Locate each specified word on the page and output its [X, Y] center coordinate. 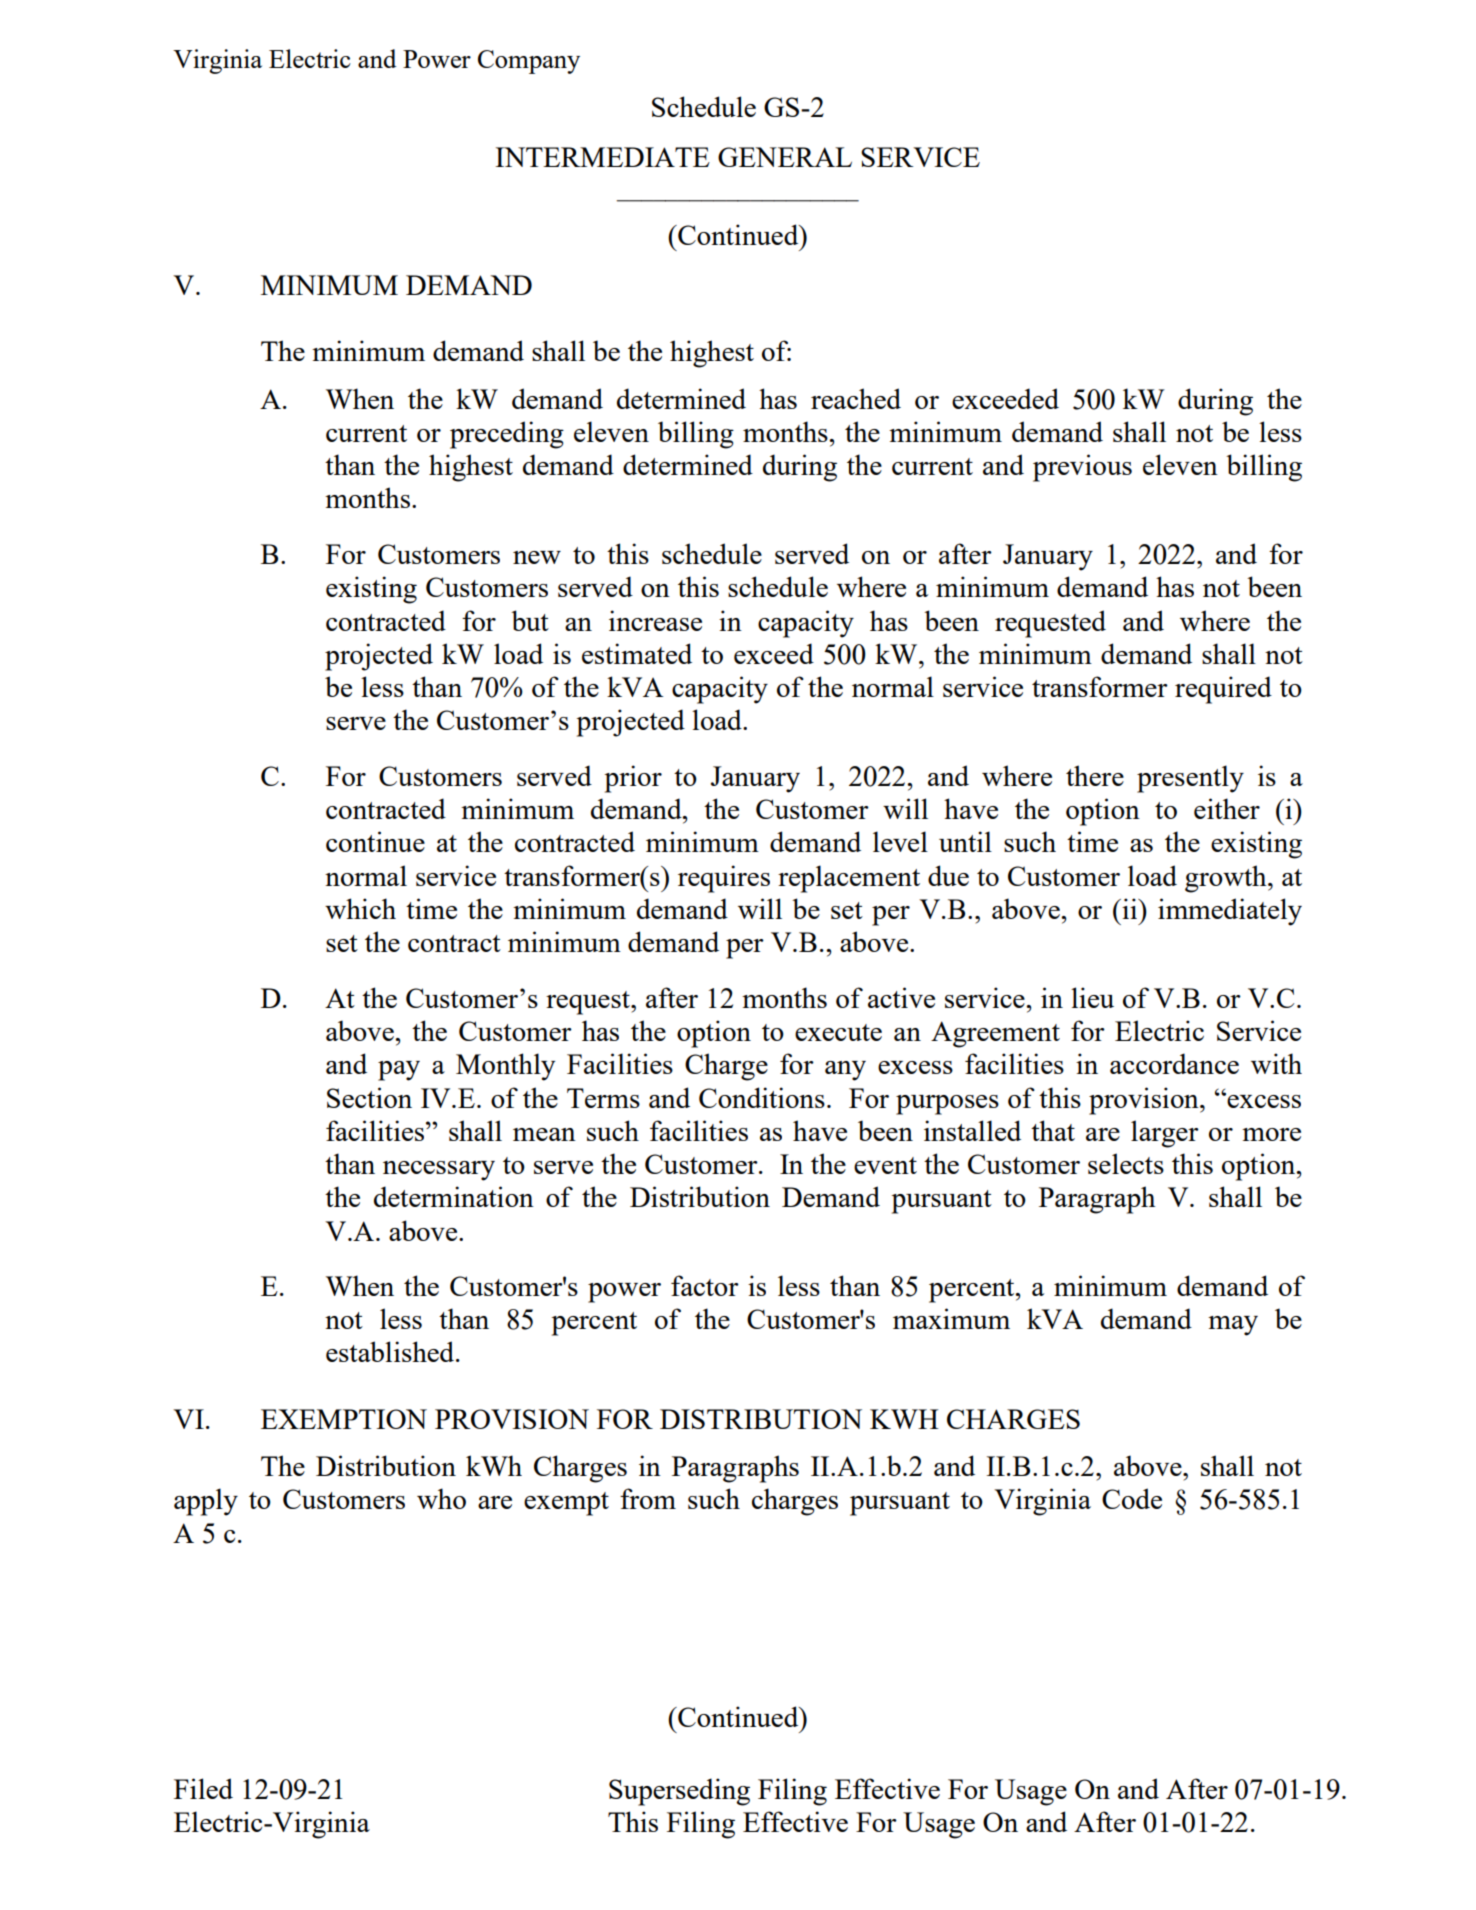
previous [1082, 468]
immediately [1230, 912]
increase [655, 620]
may [1233, 1326]
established [391, 1351]
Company [529, 62]
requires [724, 879]
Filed [203, 1788]
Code [1132, 1498]
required [1223, 690]
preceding [507, 435]
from [648, 1498]
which [360, 908]
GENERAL [785, 157]
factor [705, 1285]
